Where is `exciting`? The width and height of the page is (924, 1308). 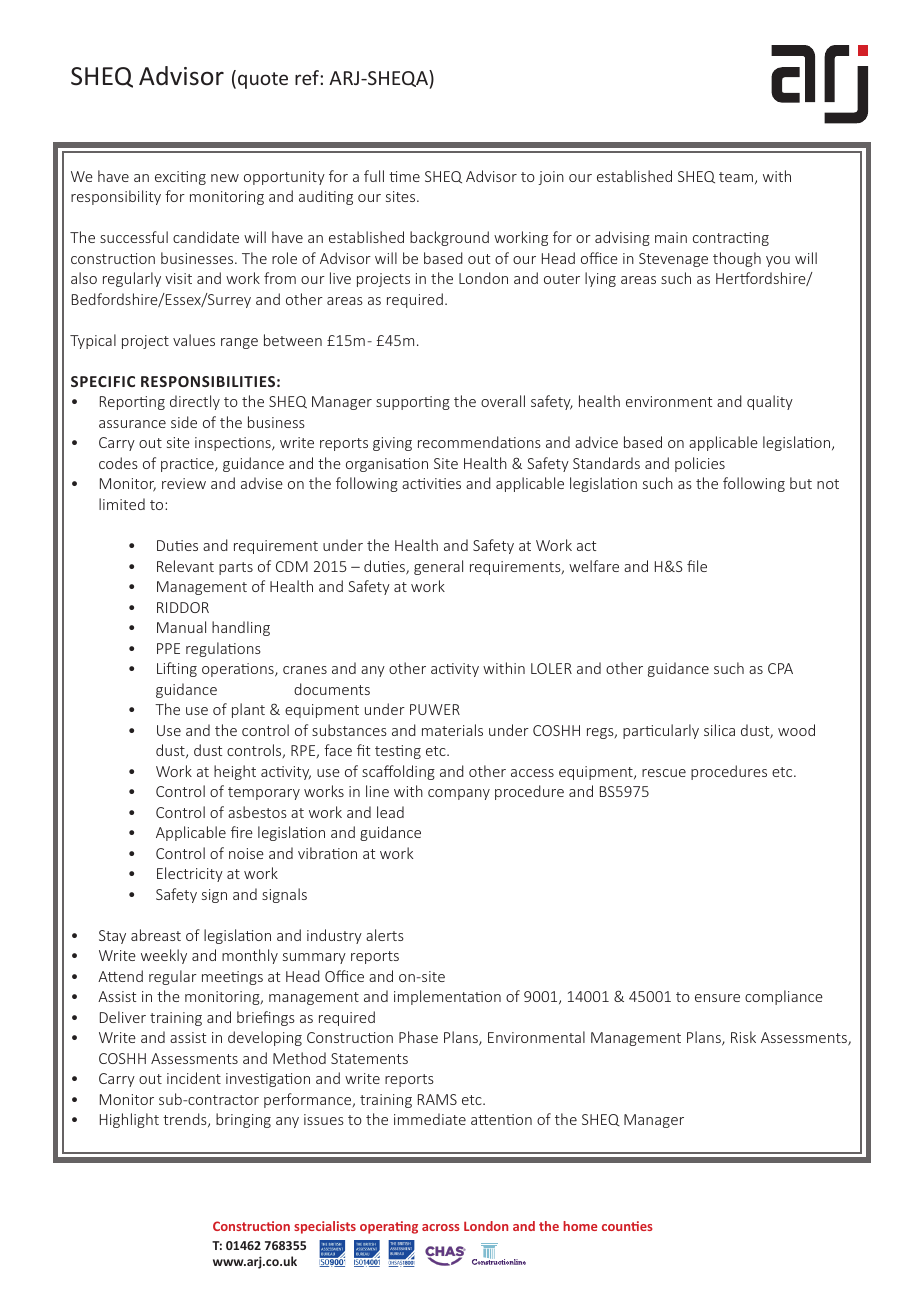
exciting is located at coordinates (180, 178).
